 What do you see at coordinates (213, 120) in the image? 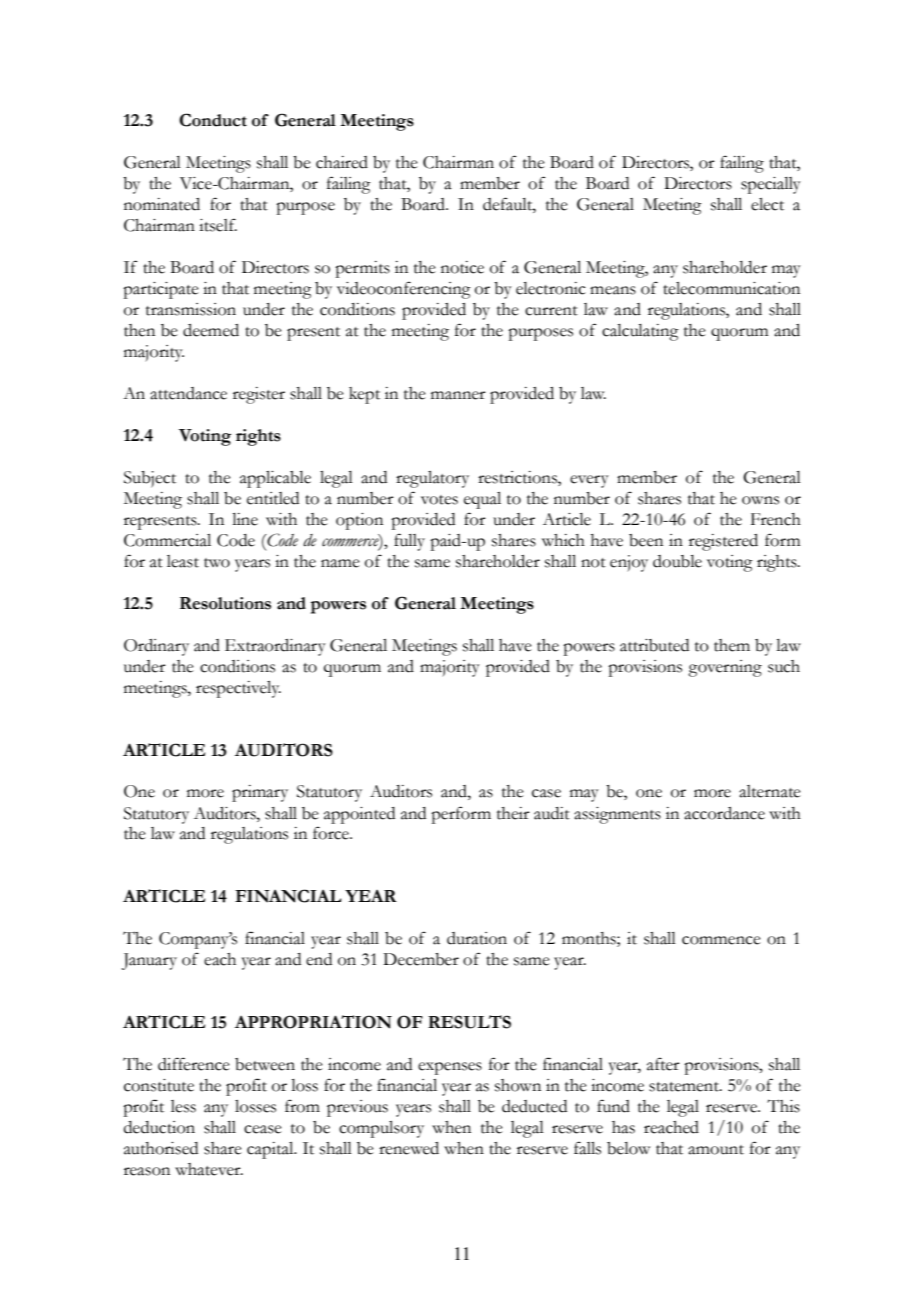
I see `Conduct` at bounding box center [213, 120].
